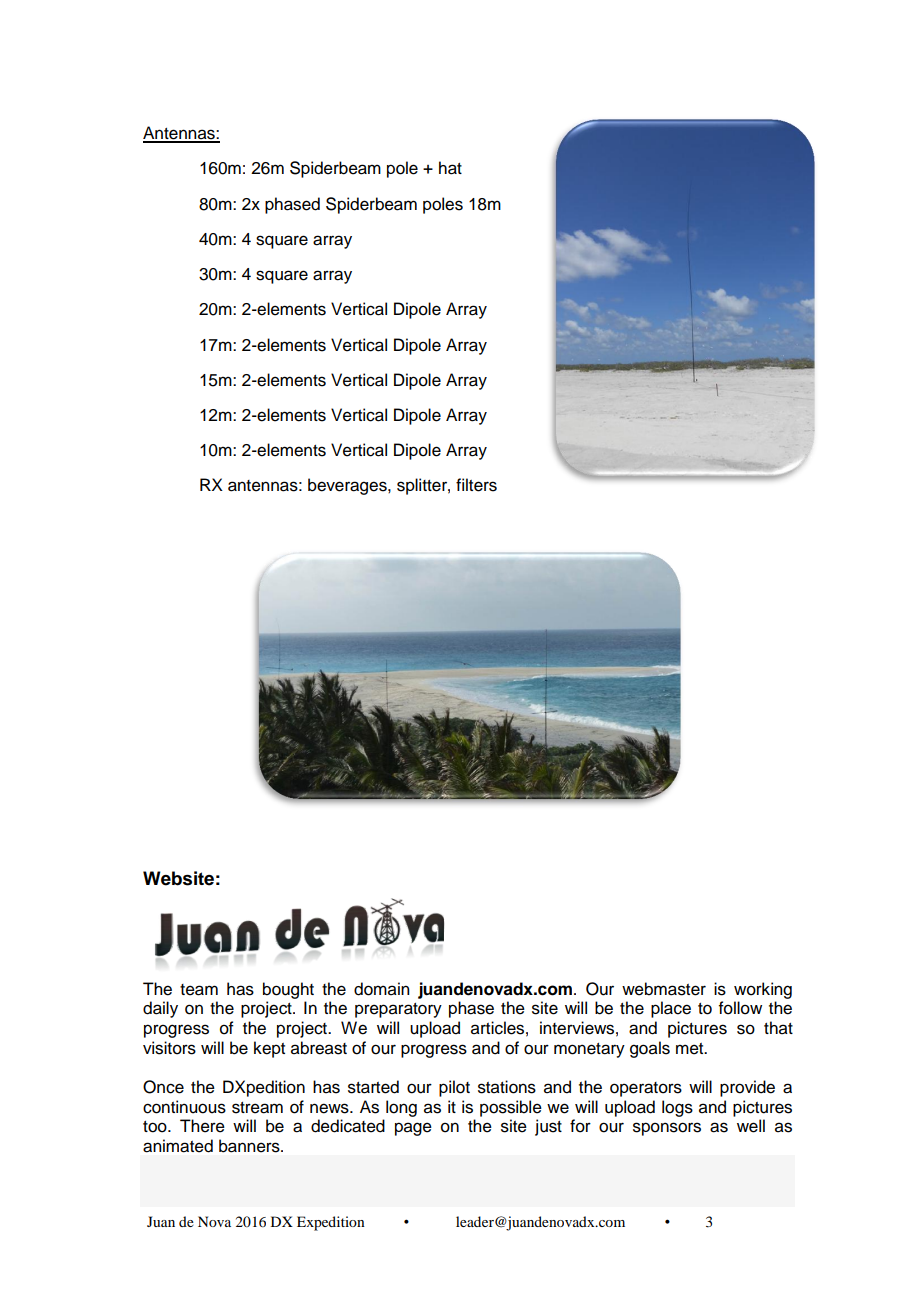 This screenshot has height=1309, width=924. I want to click on bought, so click(288, 990).
